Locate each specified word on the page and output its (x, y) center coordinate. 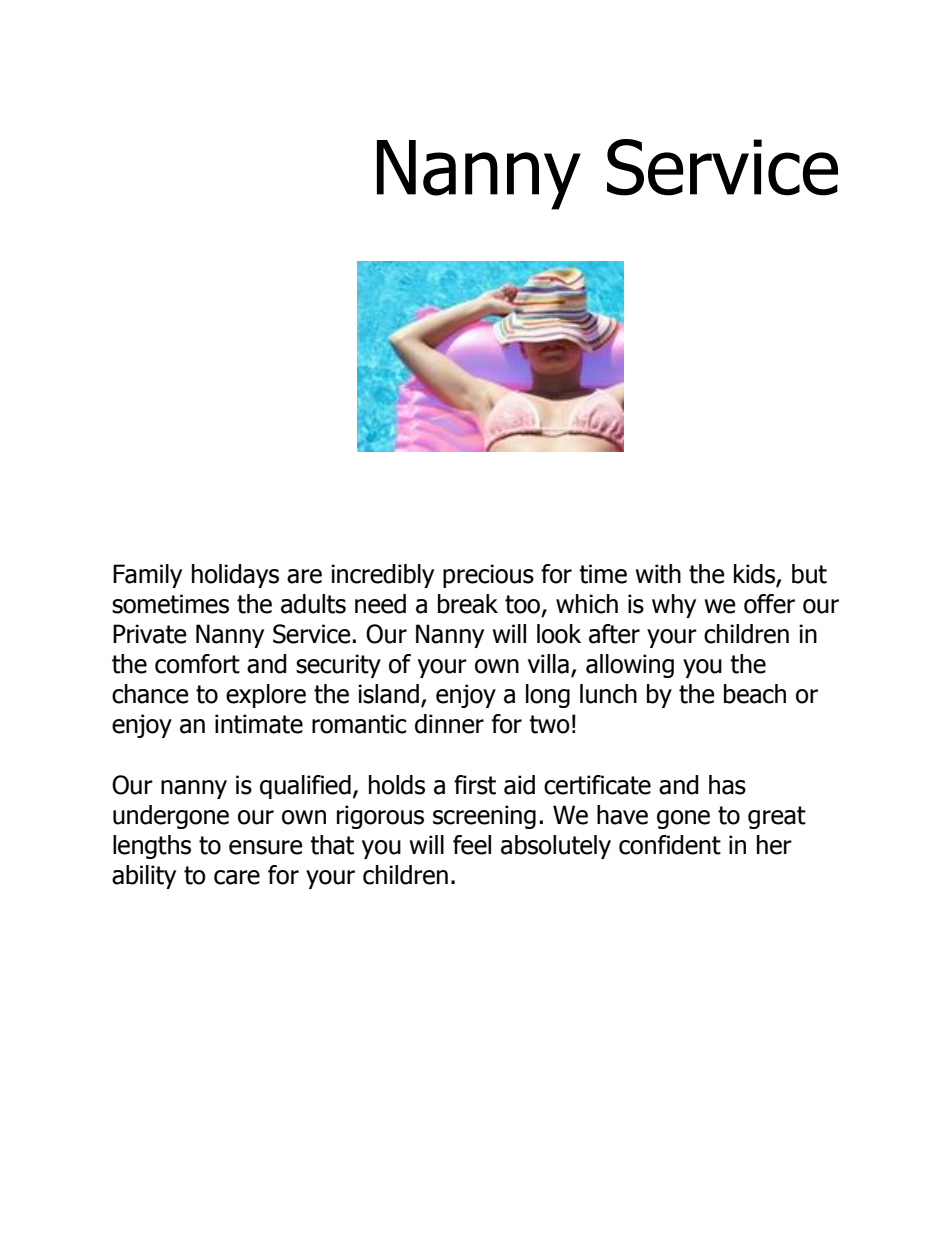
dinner (449, 724)
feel (472, 845)
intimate (259, 724)
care (237, 877)
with (658, 574)
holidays (235, 576)
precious (488, 576)
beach (755, 694)
